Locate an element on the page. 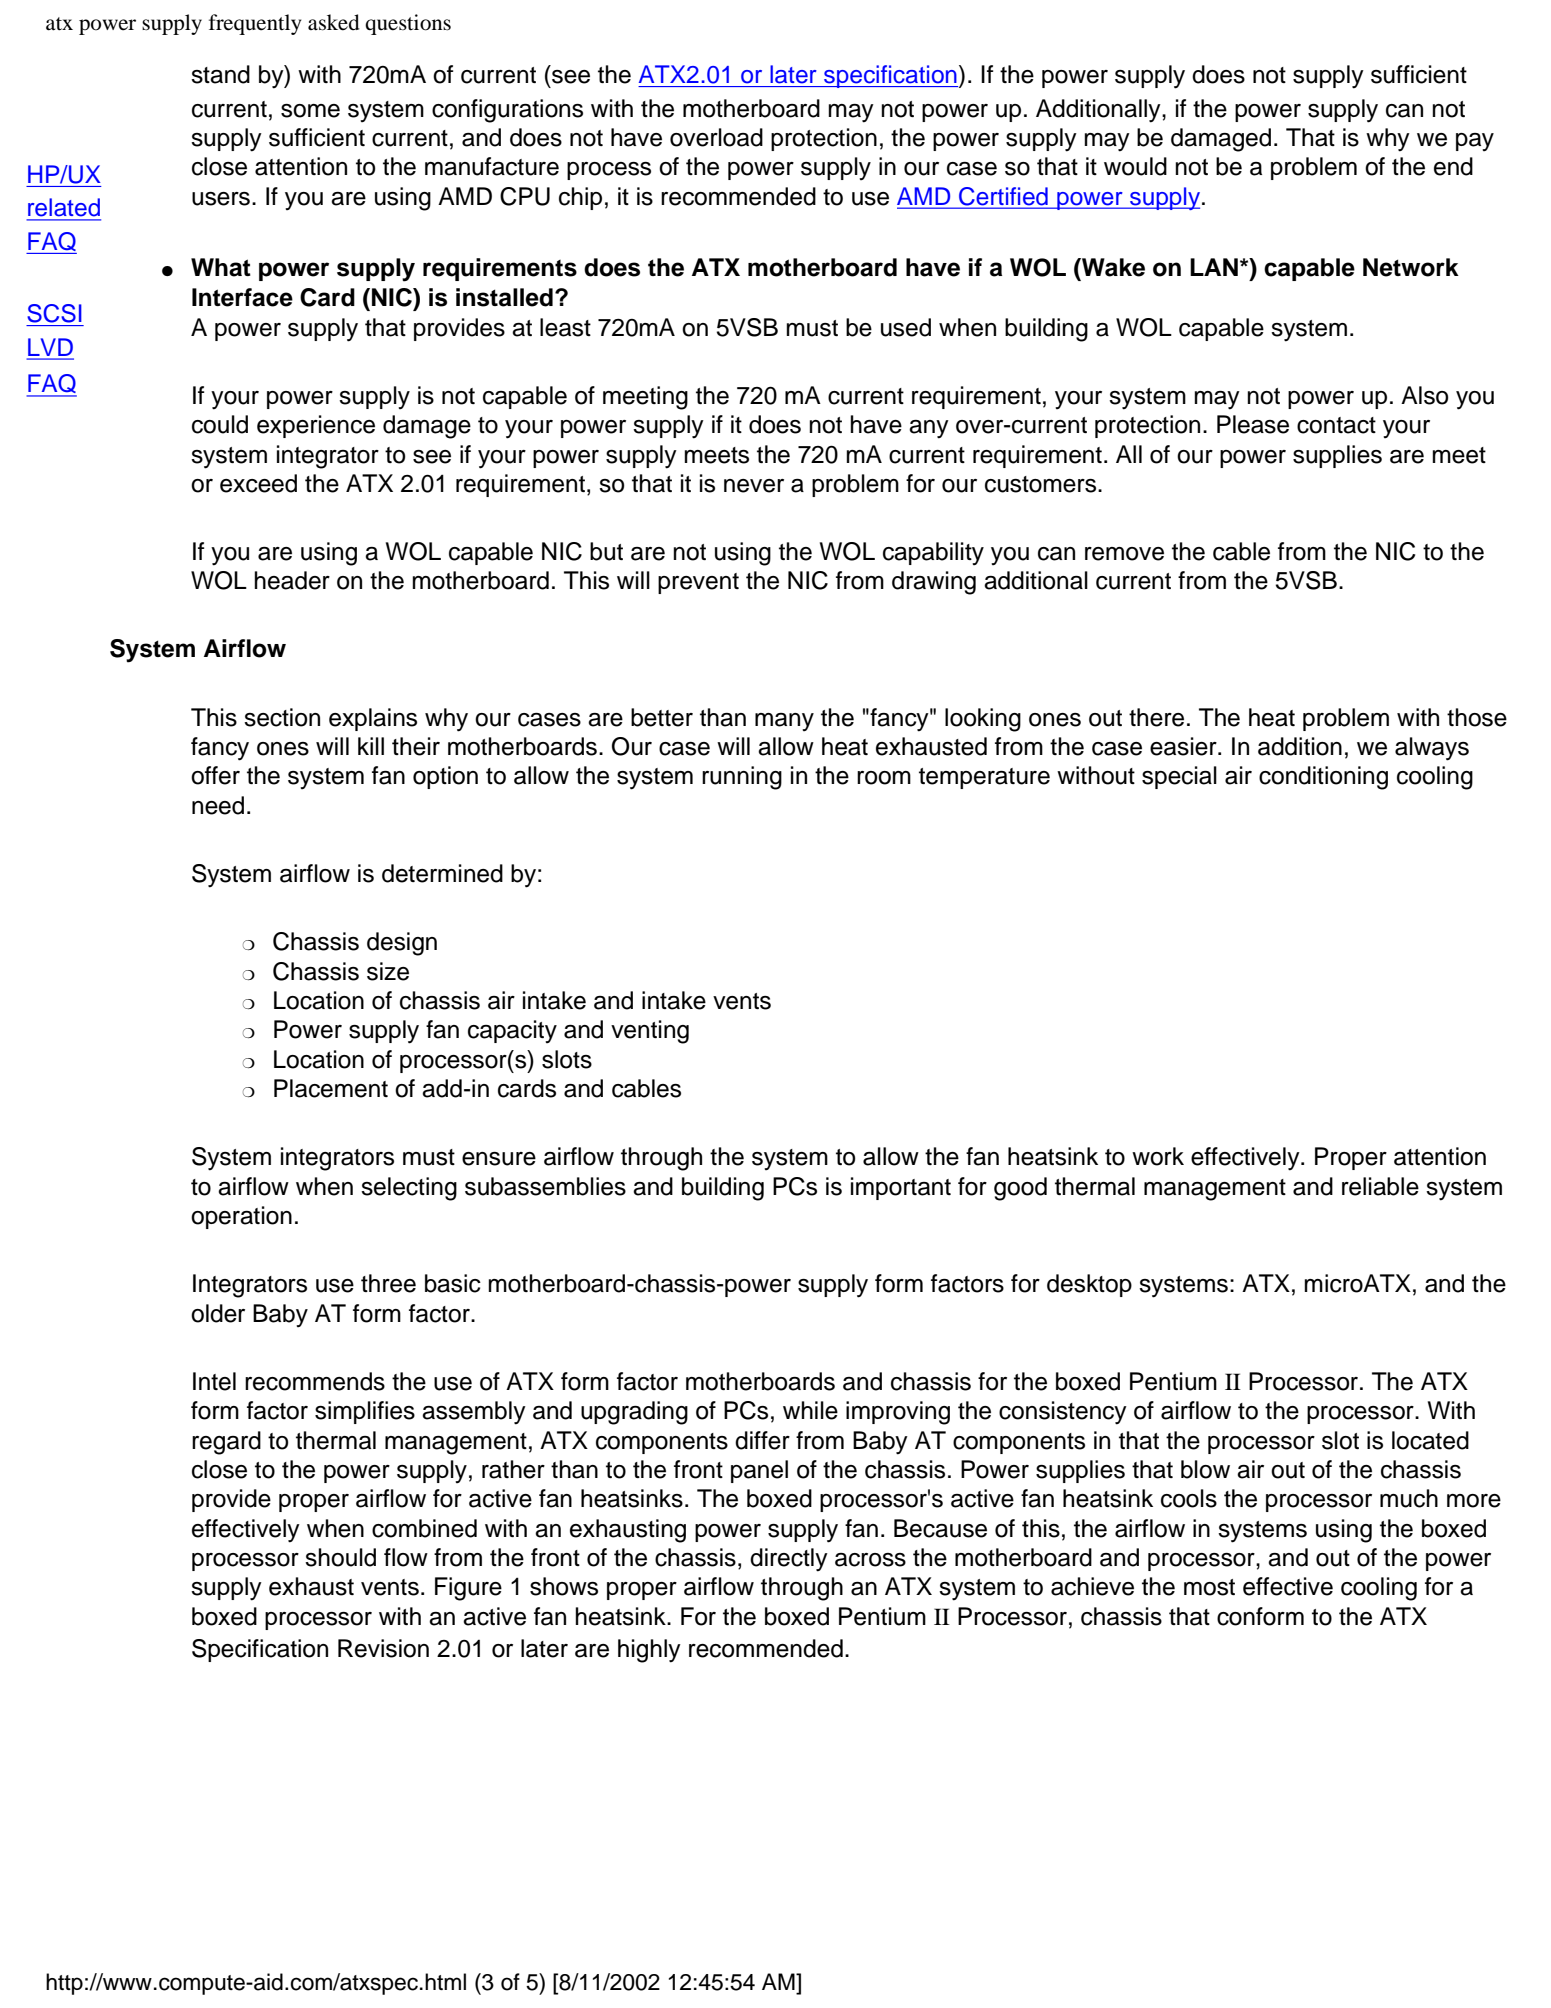 This image has height=2008, width=1551. stand is located at coordinates (220, 74).
